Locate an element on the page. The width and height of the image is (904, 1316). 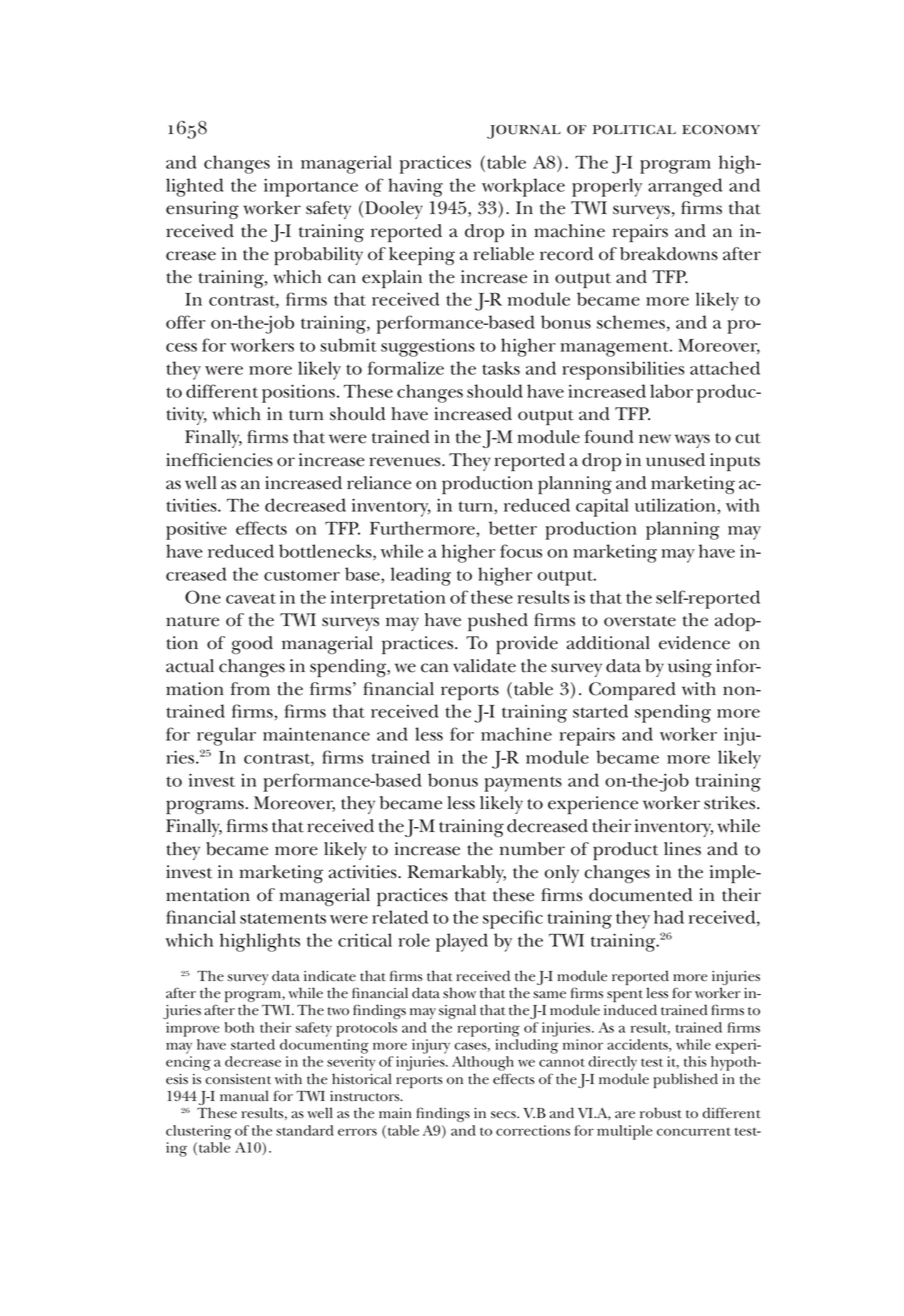
importance is located at coordinates (311, 187).
